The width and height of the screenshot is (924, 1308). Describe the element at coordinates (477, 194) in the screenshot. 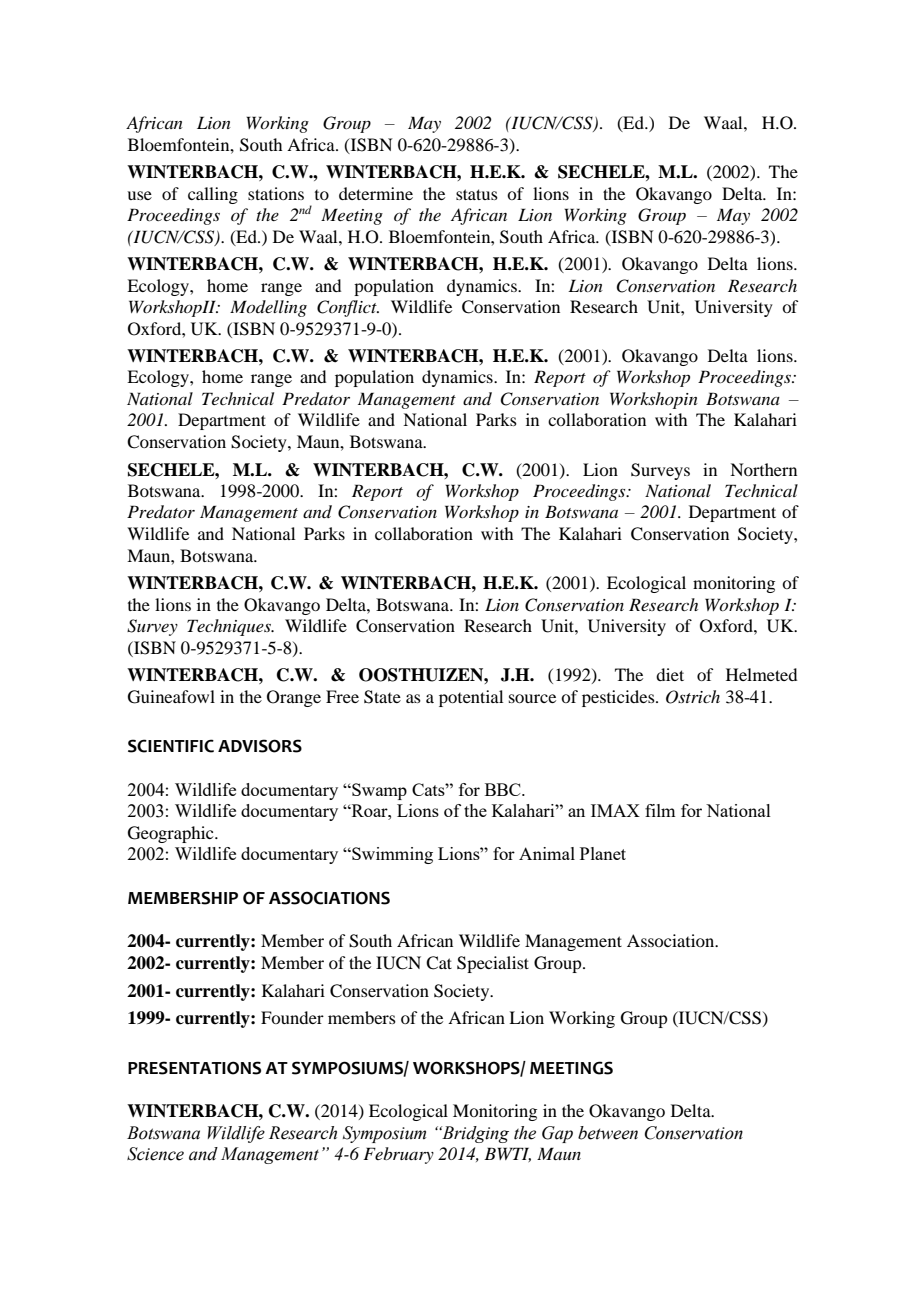

I see `status` at that location.
